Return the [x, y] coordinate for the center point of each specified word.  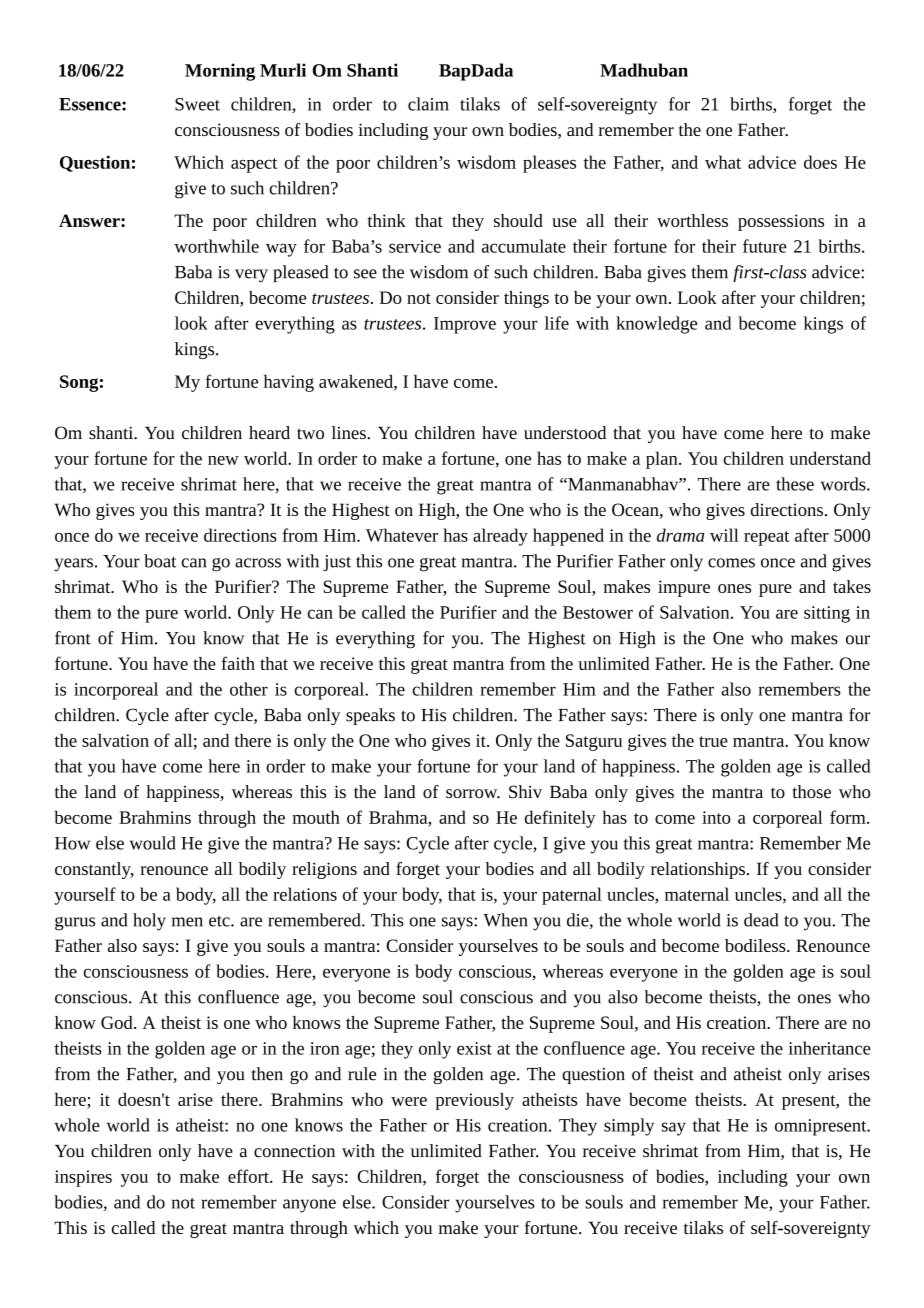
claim [428, 104]
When [505, 920]
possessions [781, 222]
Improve [465, 325]
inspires [83, 1178]
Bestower [598, 612]
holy [149, 922]
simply [629, 1127]
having [289, 383]
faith [238, 663]
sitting [827, 614]
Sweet [197, 104]
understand [830, 458]
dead [761, 920]
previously [475, 1101]
